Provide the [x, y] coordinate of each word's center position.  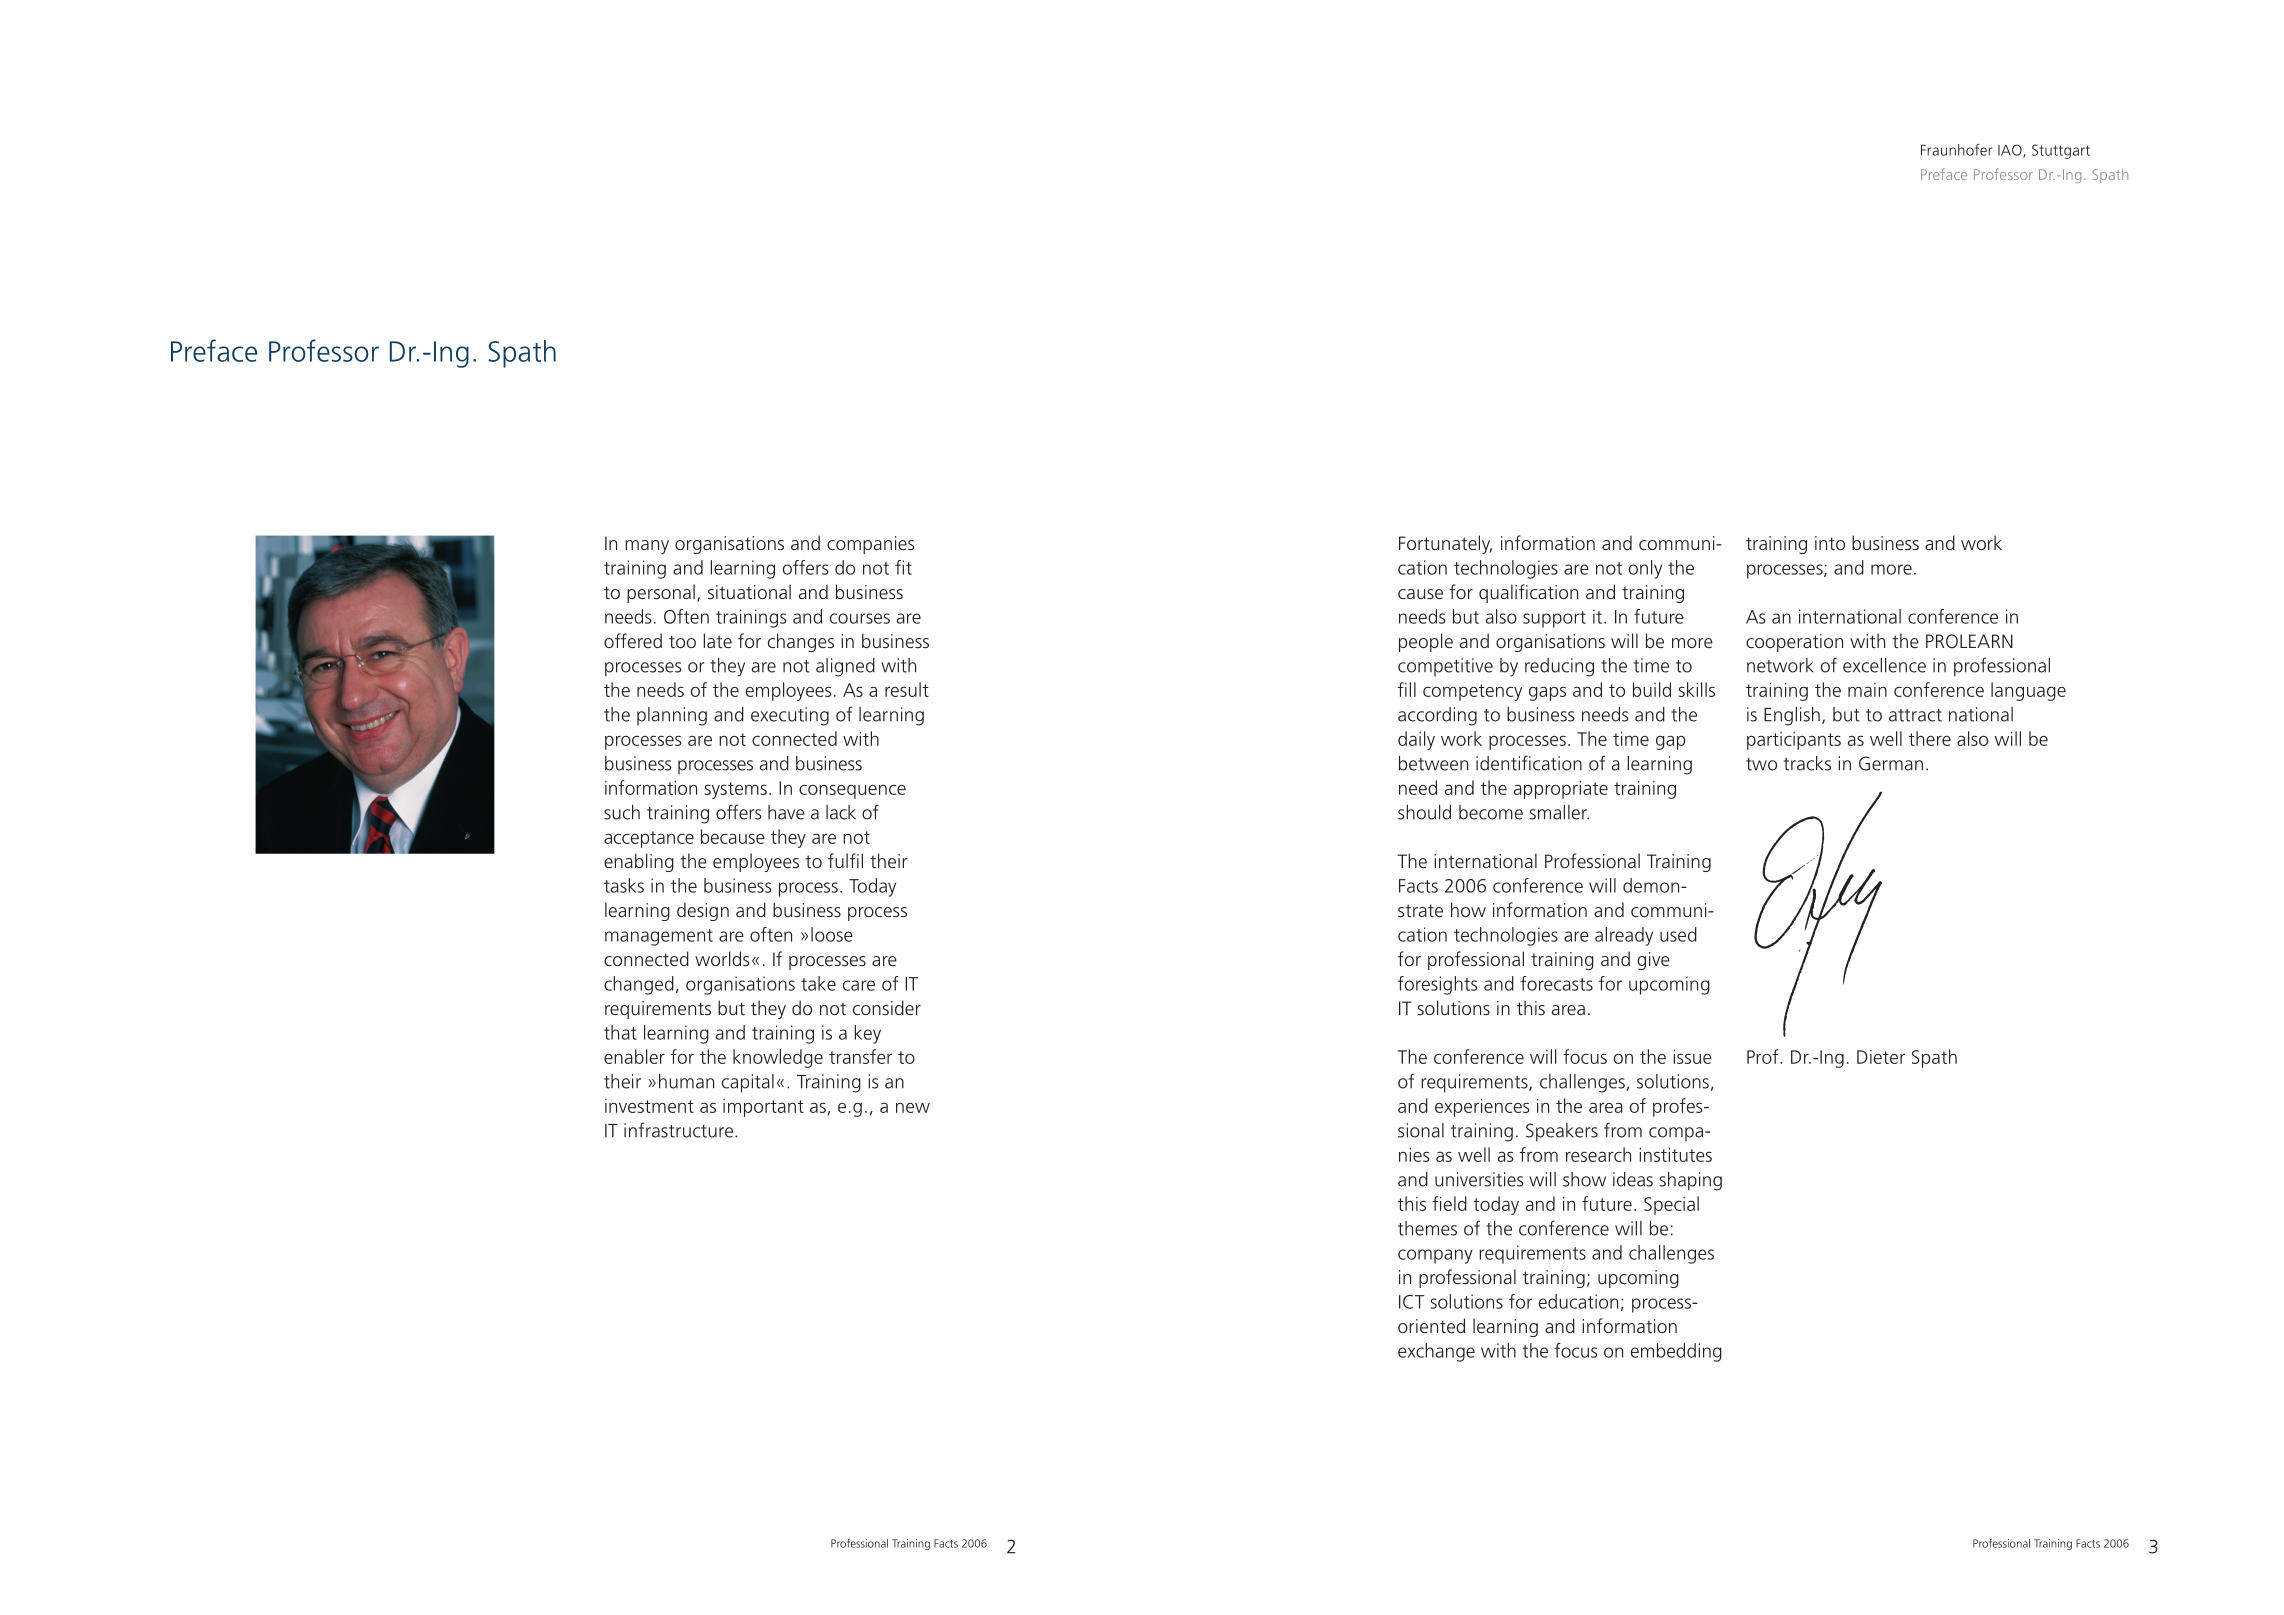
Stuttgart [2061, 151]
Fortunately [1445, 544]
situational [749, 591]
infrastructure [678, 1130]
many [647, 547]
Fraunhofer [1956, 150]
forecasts [1556, 983]
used [1678, 934]
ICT [1411, 1302]
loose [832, 934]
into [1830, 543]
